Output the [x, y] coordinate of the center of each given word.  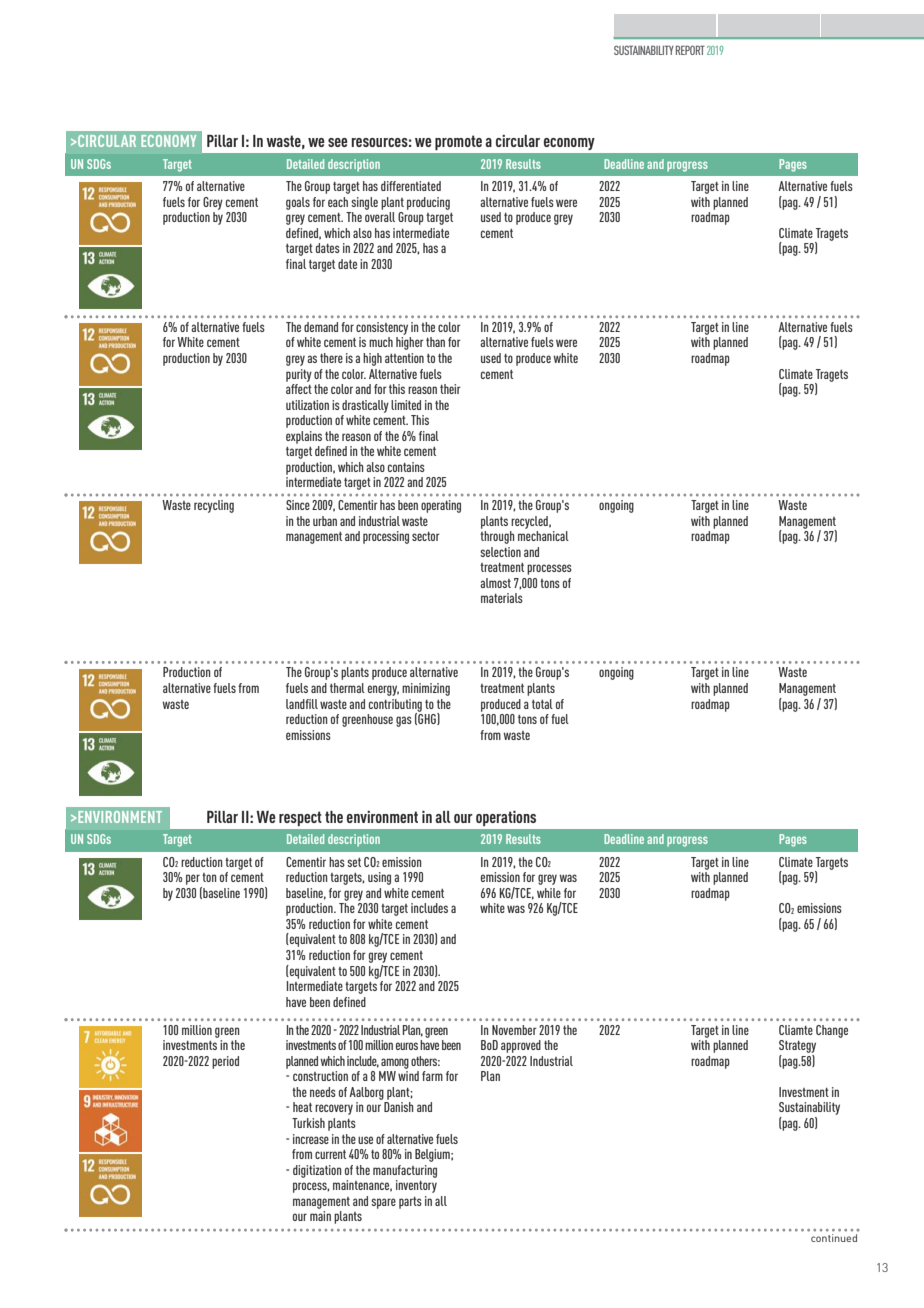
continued [834, 1238]
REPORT [690, 50]
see [338, 142]
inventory [416, 1186]
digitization [317, 1171]
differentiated [411, 186]
